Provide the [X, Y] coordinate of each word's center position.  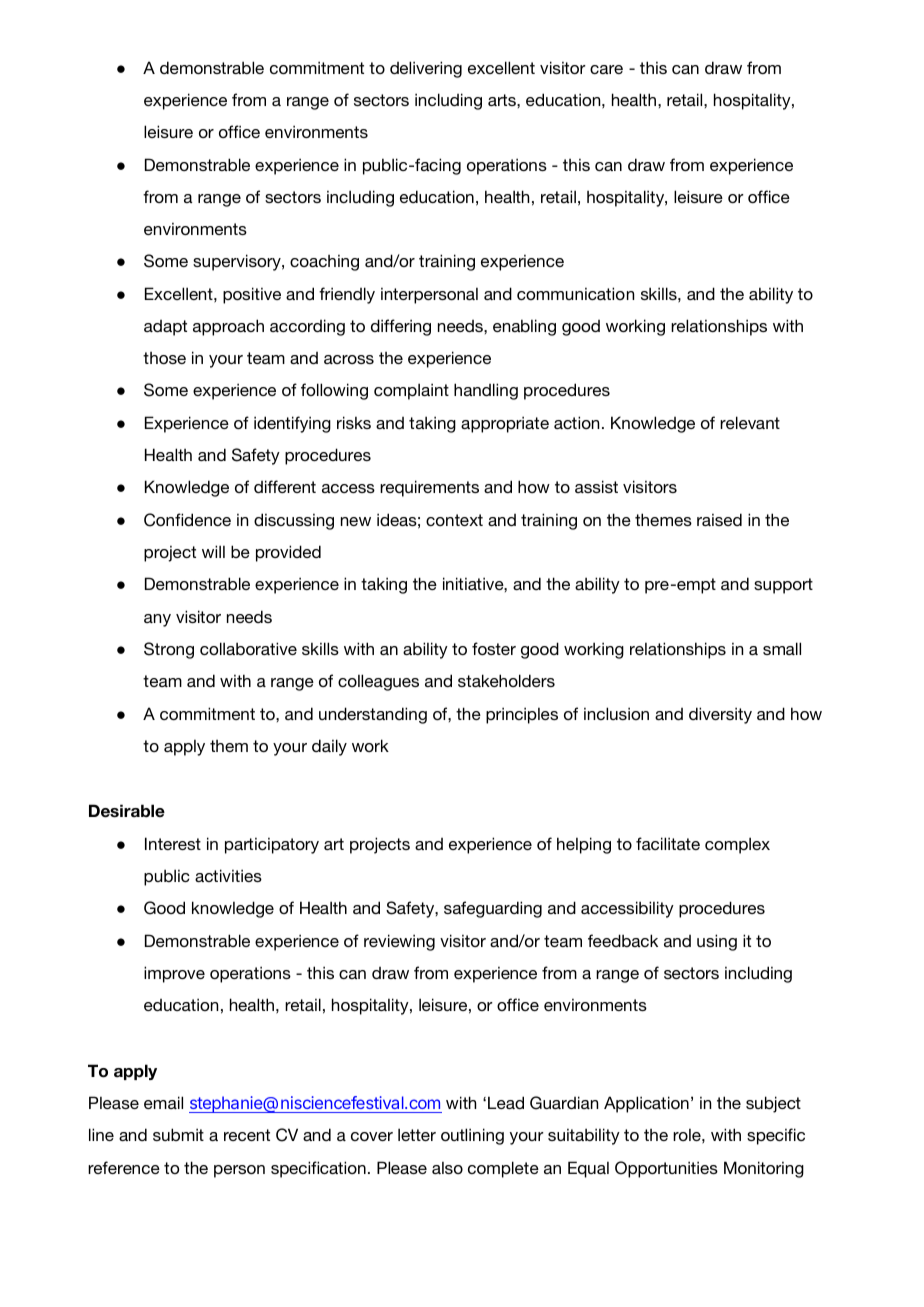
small [782, 648]
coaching [324, 263]
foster [494, 648]
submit [178, 1134]
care [606, 69]
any [157, 620]
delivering [426, 69]
